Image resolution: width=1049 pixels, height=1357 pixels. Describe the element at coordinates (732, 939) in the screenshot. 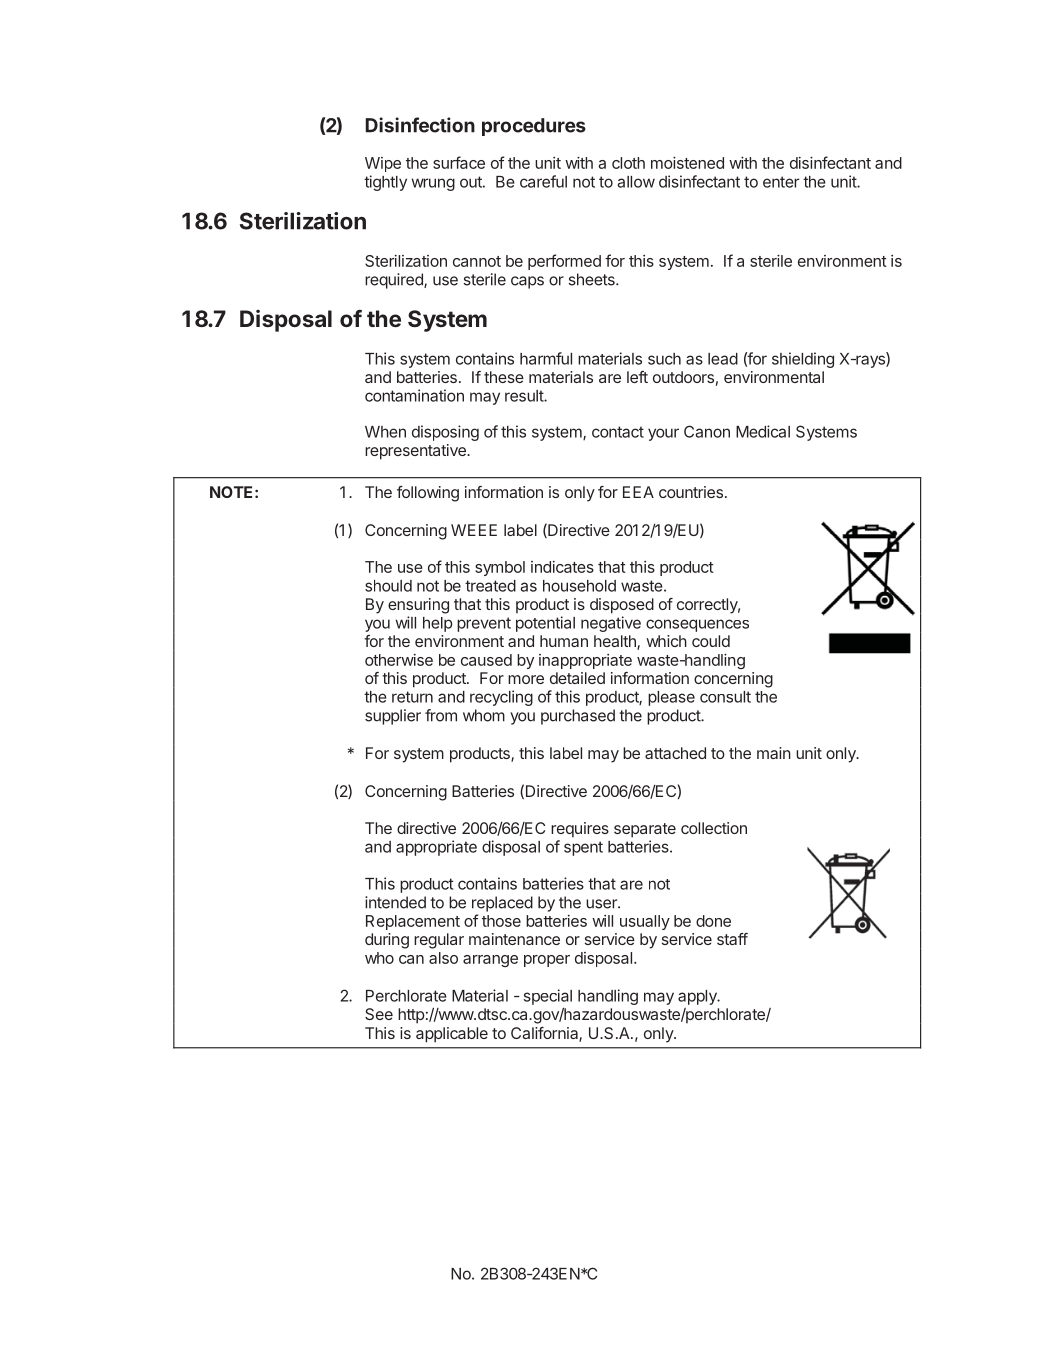

I see `staff` at that location.
